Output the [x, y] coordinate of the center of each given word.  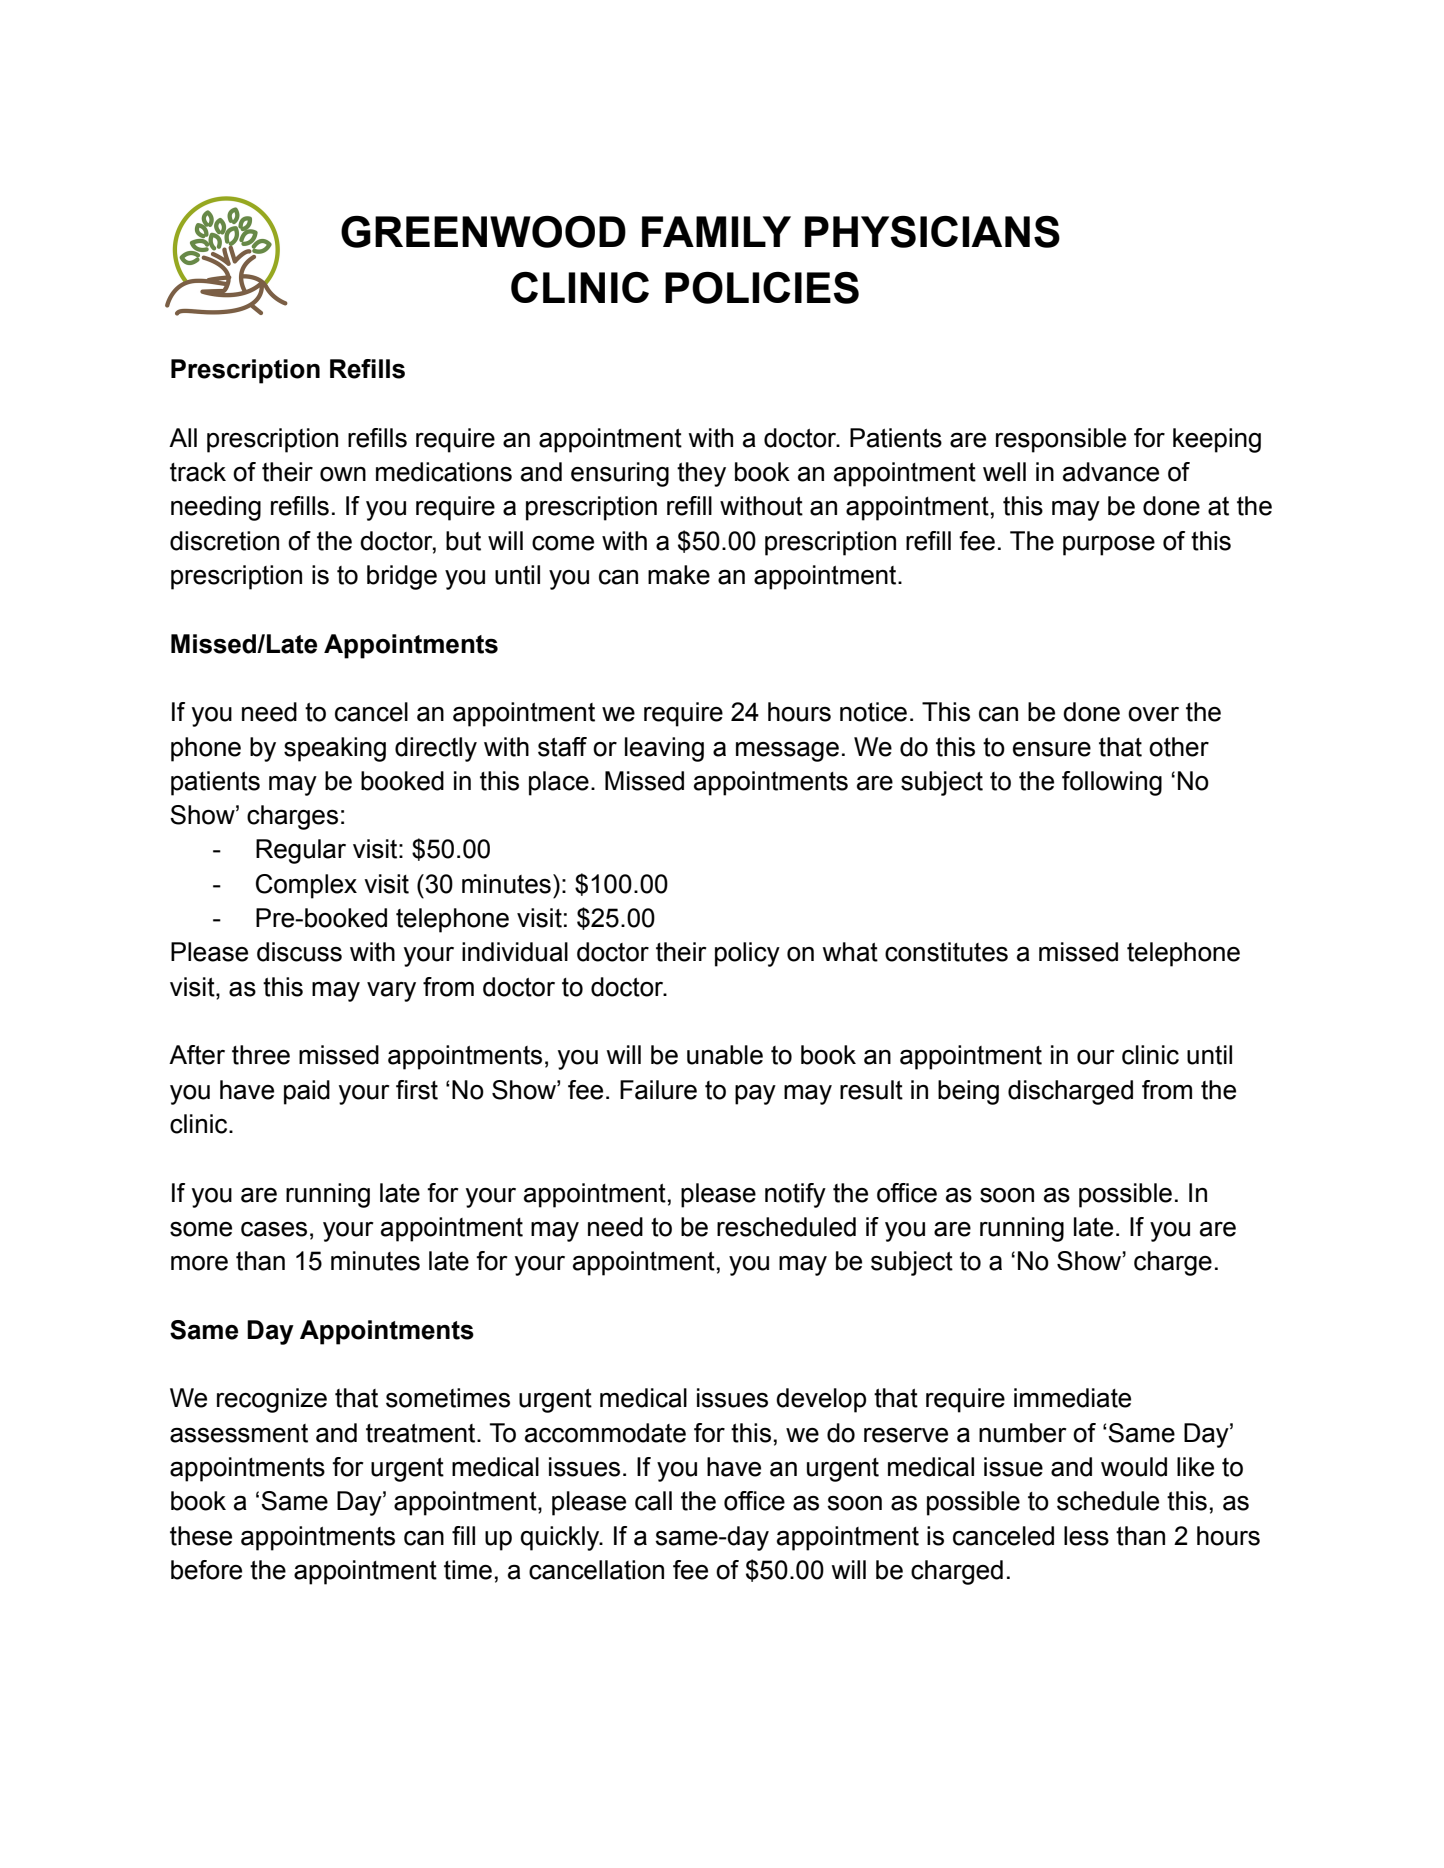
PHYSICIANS [932, 232]
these [201, 1536]
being [968, 1092]
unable [725, 1055]
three [261, 1055]
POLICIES [762, 288]
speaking [335, 749]
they [701, 474]
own [343, 474]
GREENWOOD [483, 232]
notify [795, 1195]
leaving [664, 749]
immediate [1072, 1398]
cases [274, 1229]
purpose [1109, 546]
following [1112, 783]
